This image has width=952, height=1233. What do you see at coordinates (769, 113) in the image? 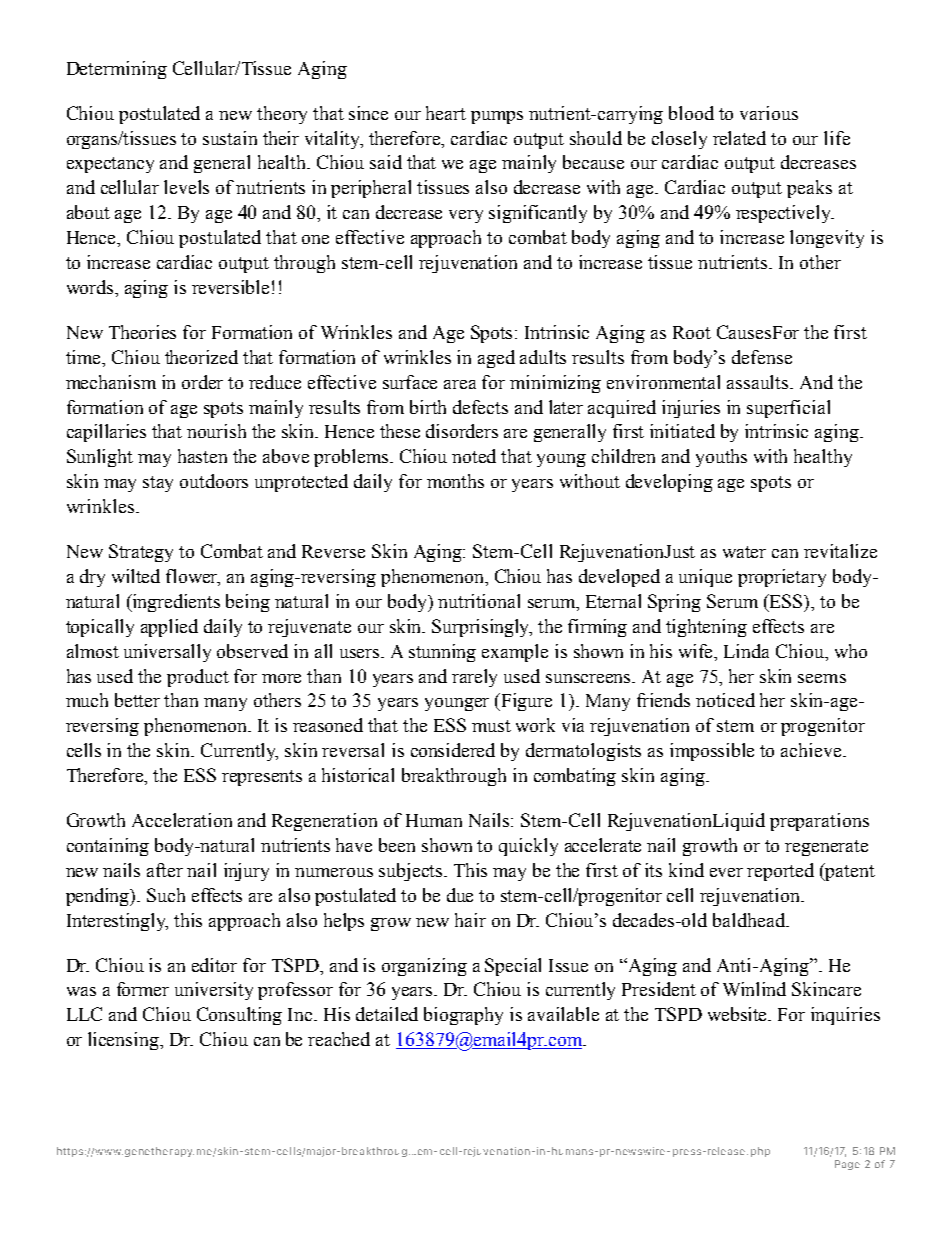
I see `various` at bounding box center [769, 113].
